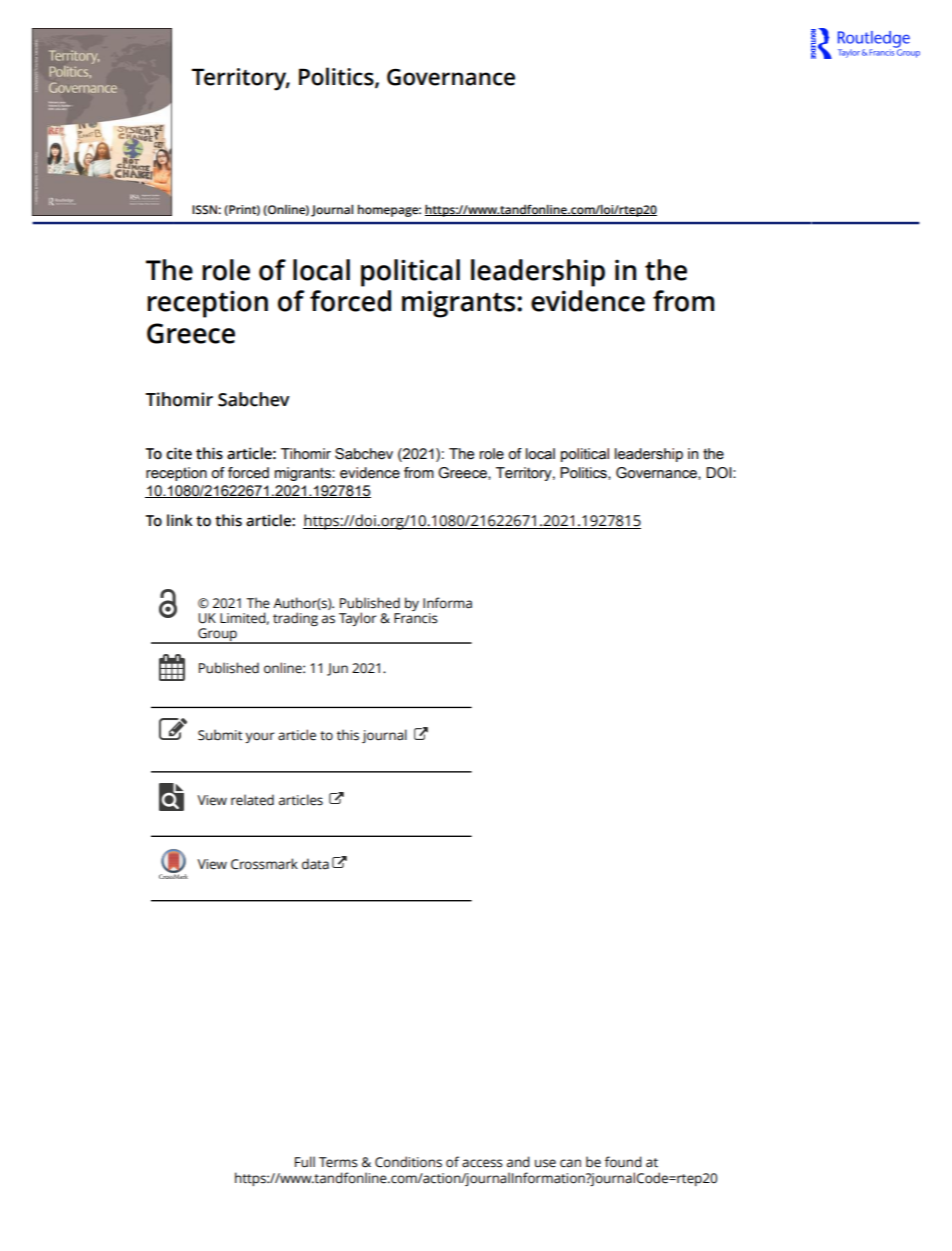 The height and width of the screenshot is (1251, 952). What do you see at coordinates (260, 737) in the screenshot?
I see `your` at bounding box center [260, 737].
